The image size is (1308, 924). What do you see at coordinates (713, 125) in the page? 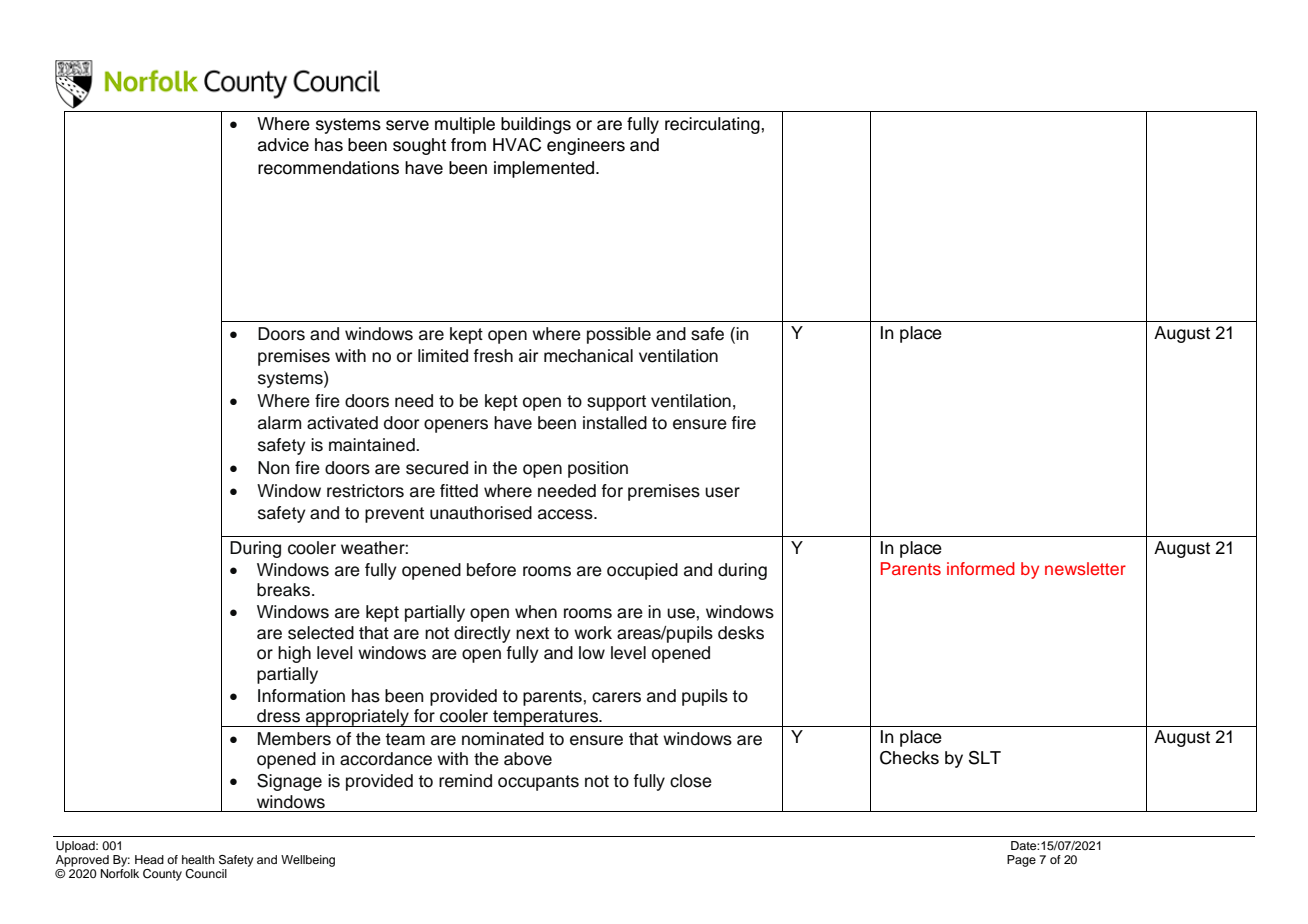
I see `recirculating` at bounding box center [713, 125].
